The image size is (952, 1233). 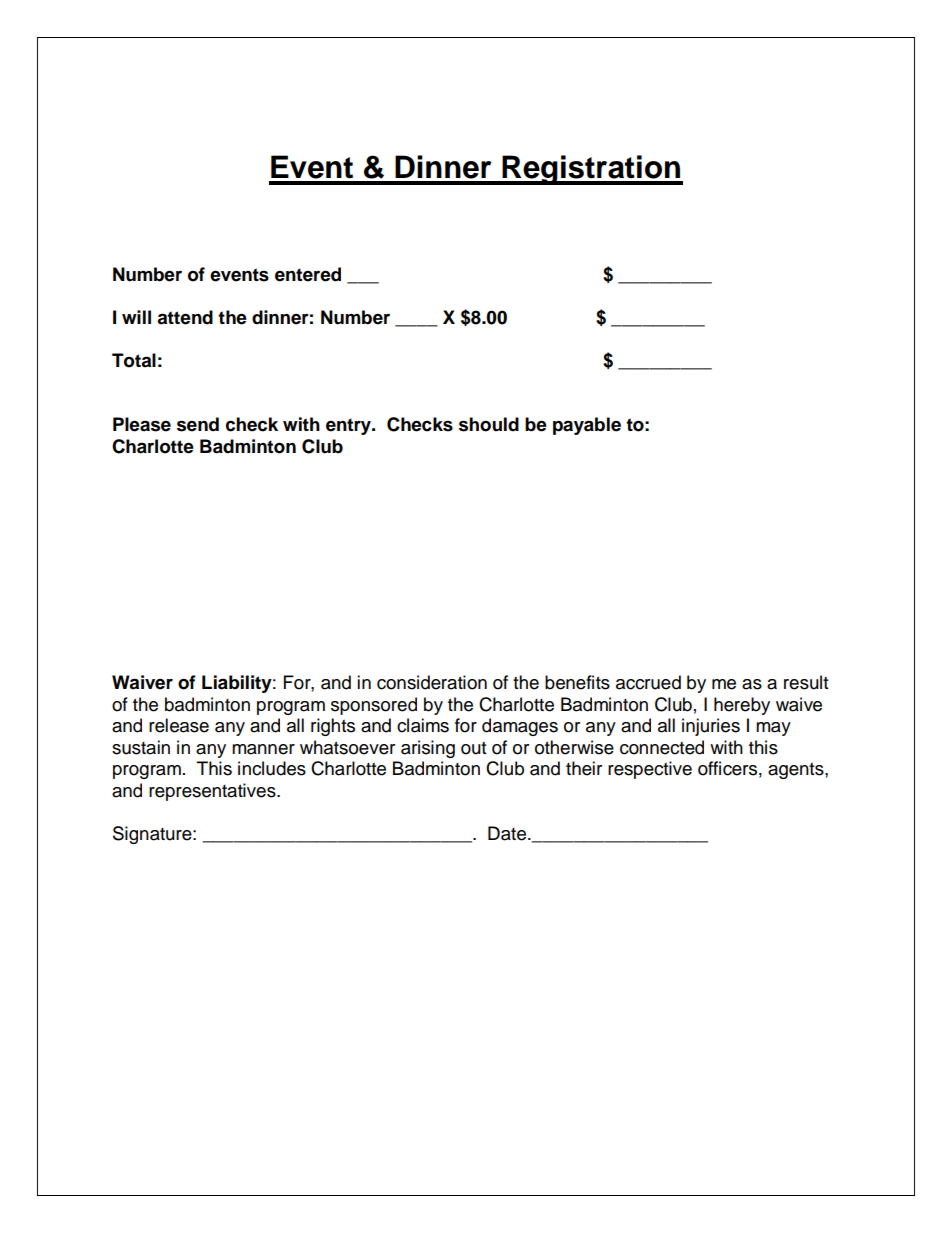 I want to click on entry, so click(x=349, y=426).
